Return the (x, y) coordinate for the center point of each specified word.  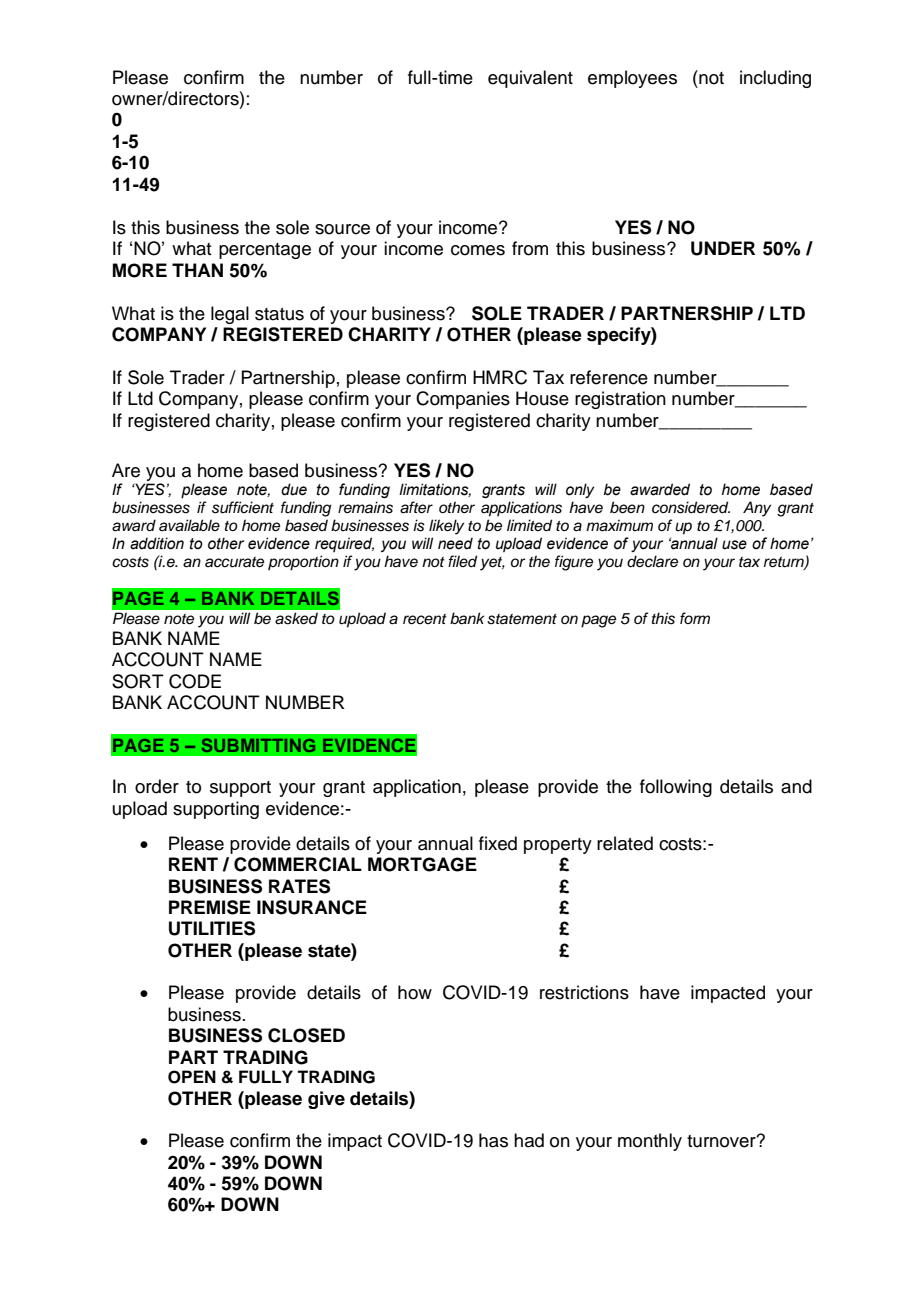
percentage (265, 251)
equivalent (530, 79)
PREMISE (210, 907)
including (775, 79)
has (493, 1140)
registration (620, 400)
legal (230, 315)
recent (425, 619)
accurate (234, 562)
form (695, 618)
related (625, 843)
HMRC (500, 377)
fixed (498, 843)
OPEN (192, 1077)
